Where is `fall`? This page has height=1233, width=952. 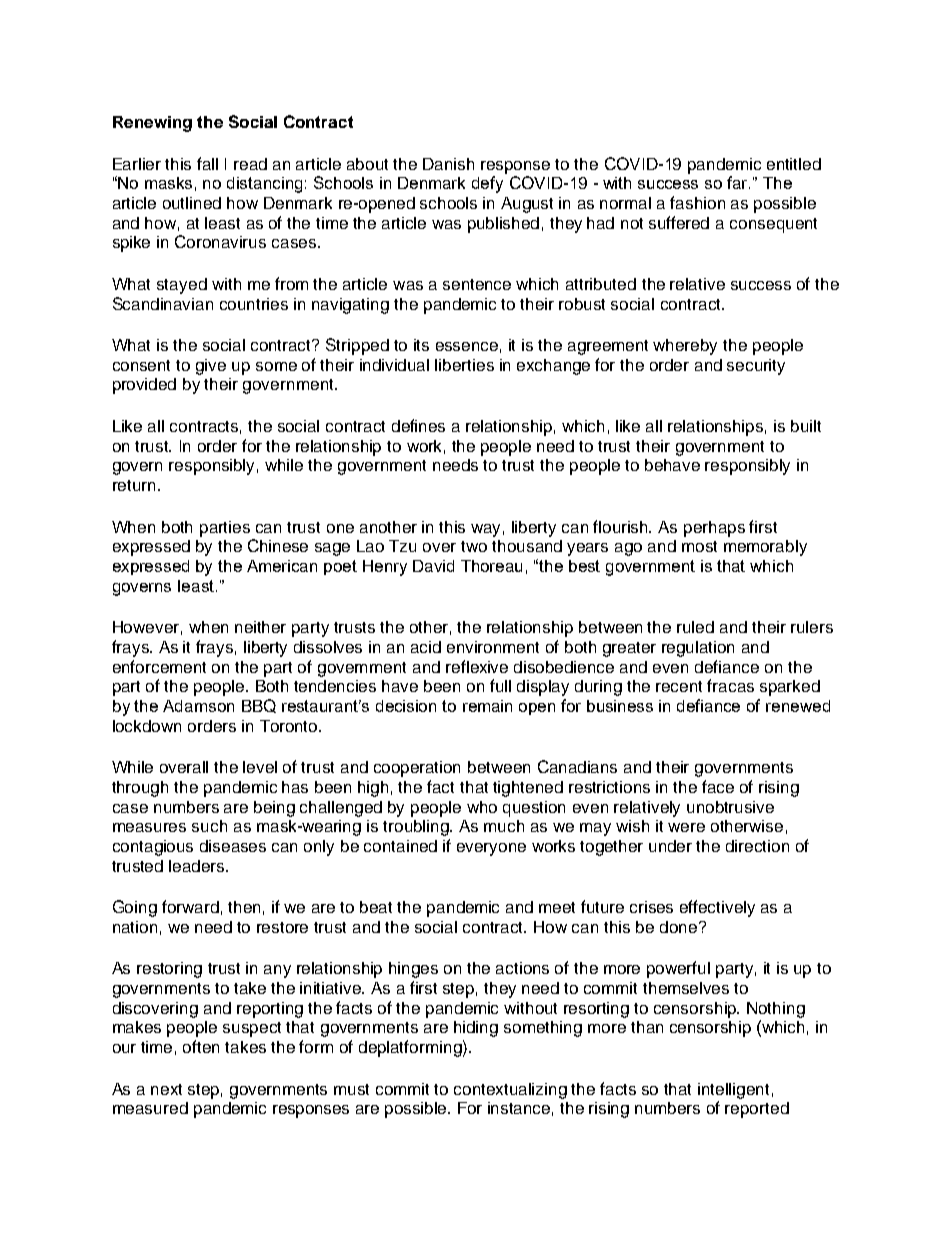
fall is located at coordinates (207, 163).
